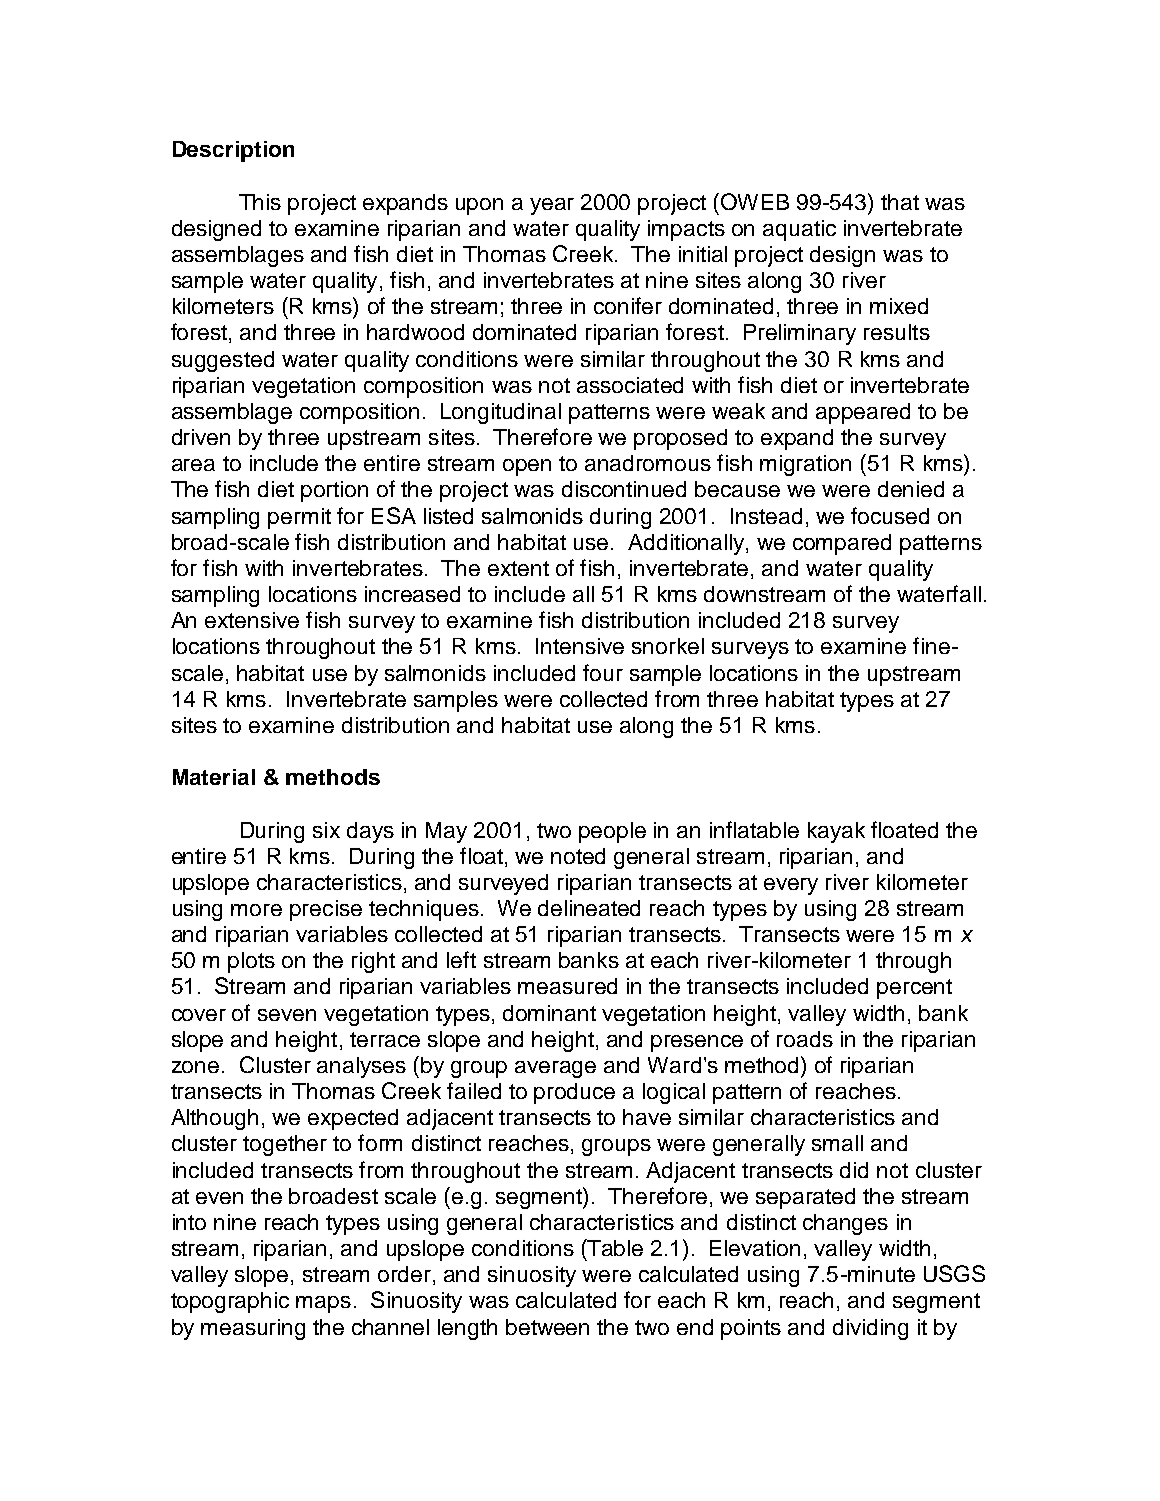 The image size is (1160, 1501). I want to click on every, so click(791, 886).
